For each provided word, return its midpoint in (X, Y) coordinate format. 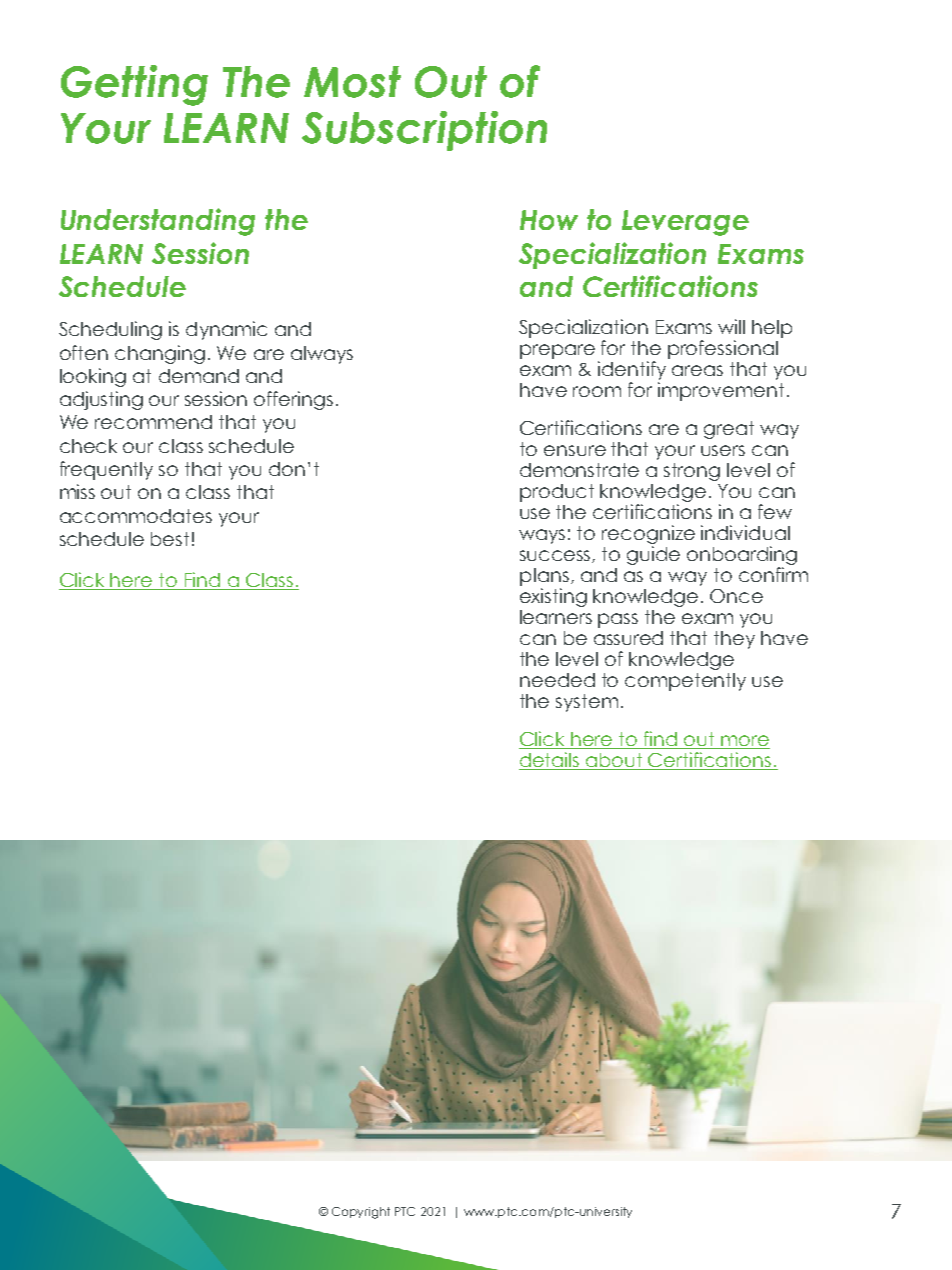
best (170, 539)
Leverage (685, 223)
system (587, 703)
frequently (106, 470)
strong (692, 472)
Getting (134, 85)
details (550, 761)
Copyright (361, 1213)
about (615, 761)
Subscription (424, 131)
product (557, 493)
